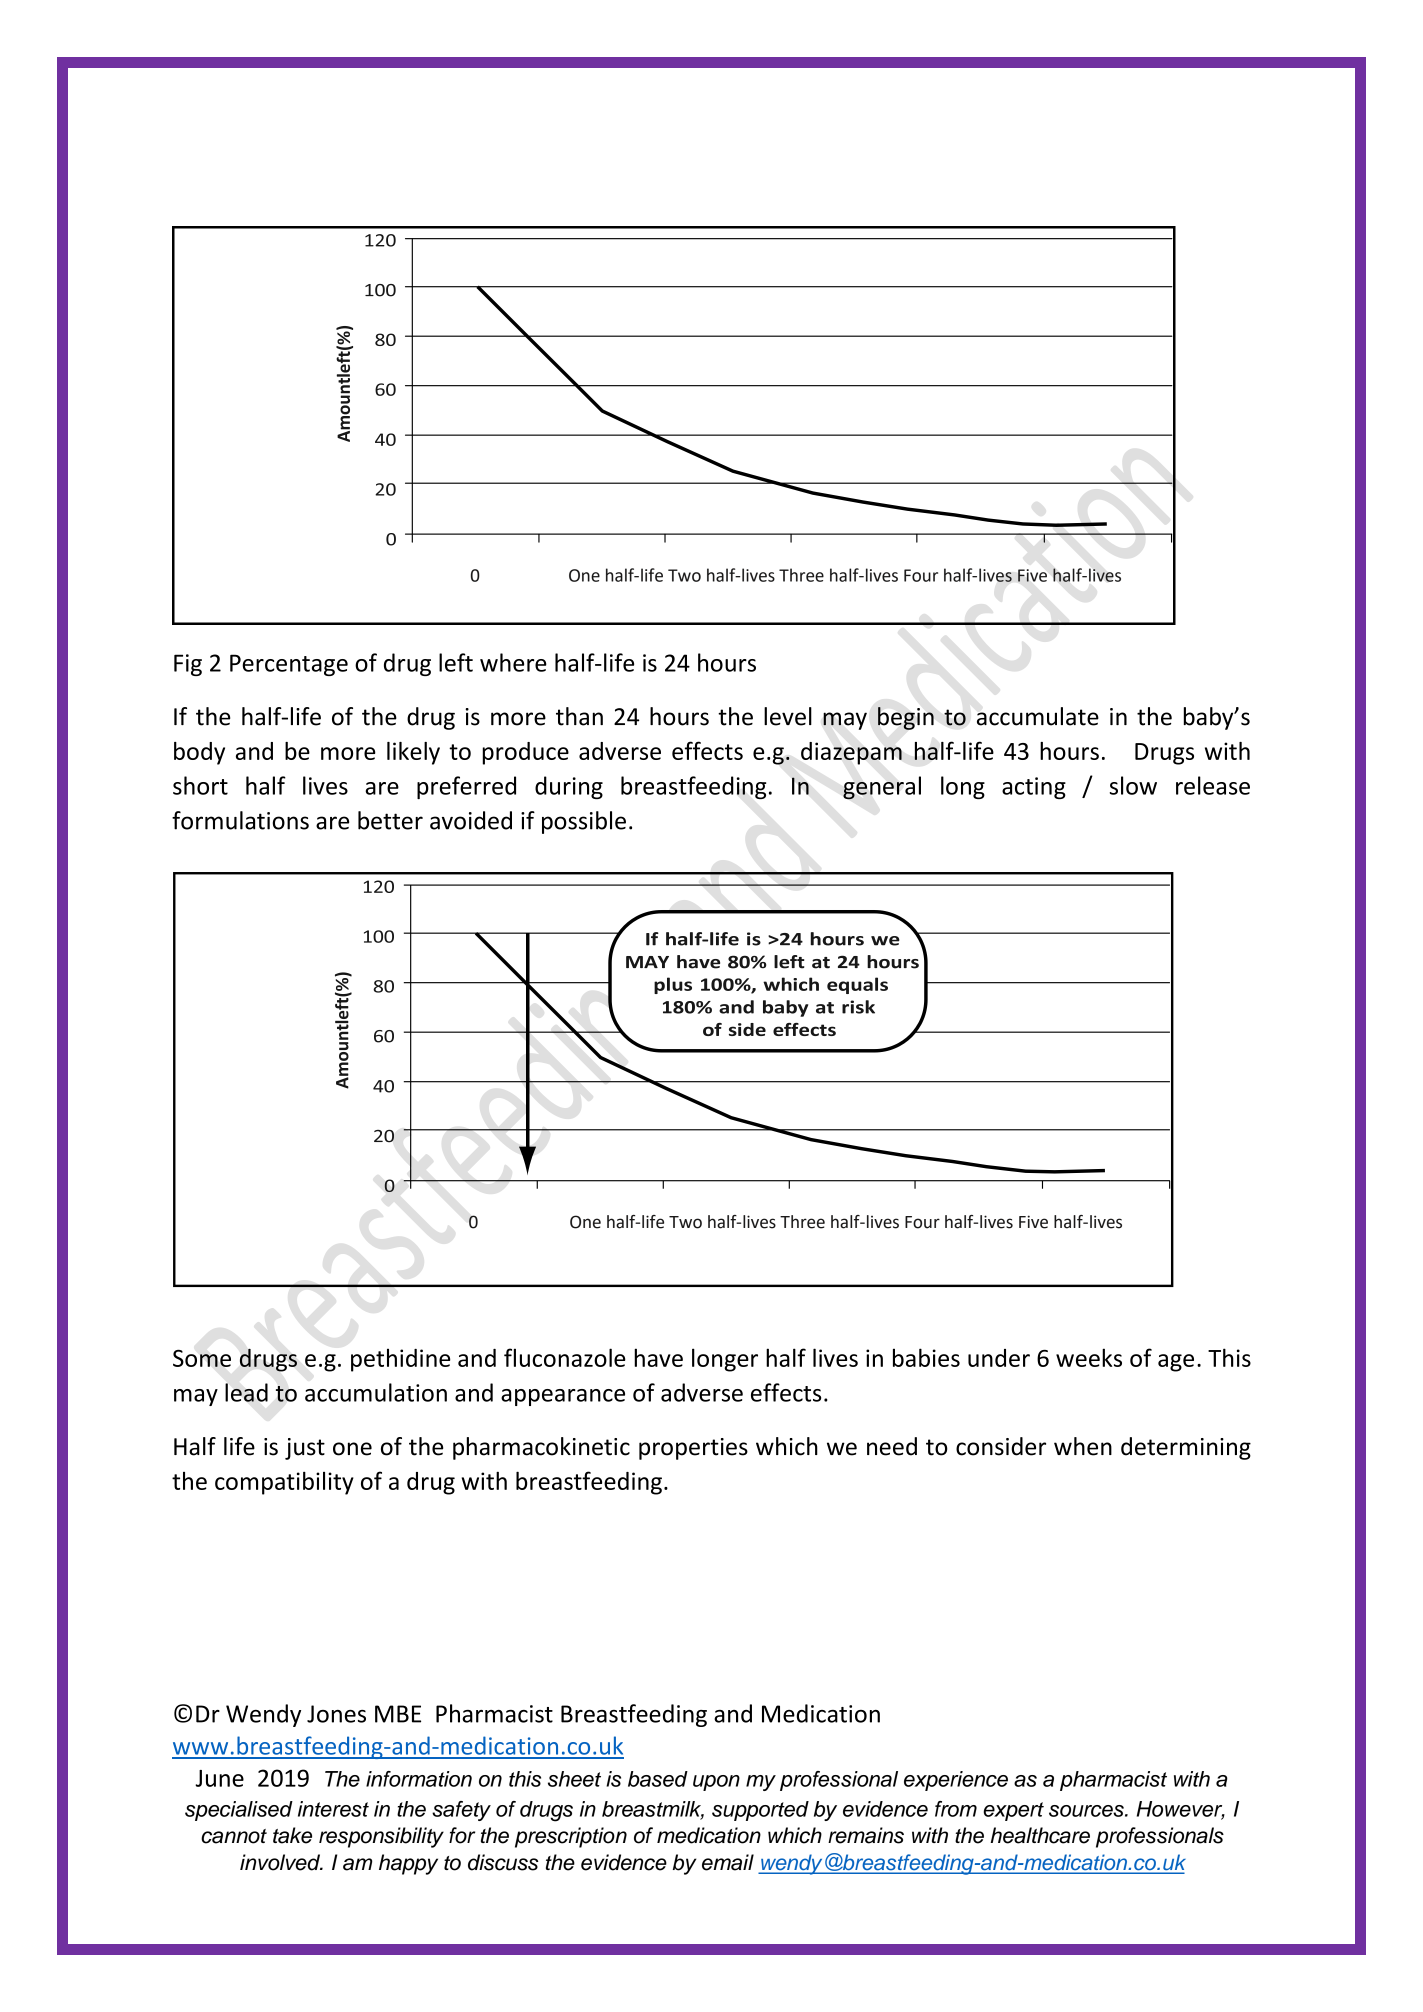  I want to click on Some, so click(202, 1358).
